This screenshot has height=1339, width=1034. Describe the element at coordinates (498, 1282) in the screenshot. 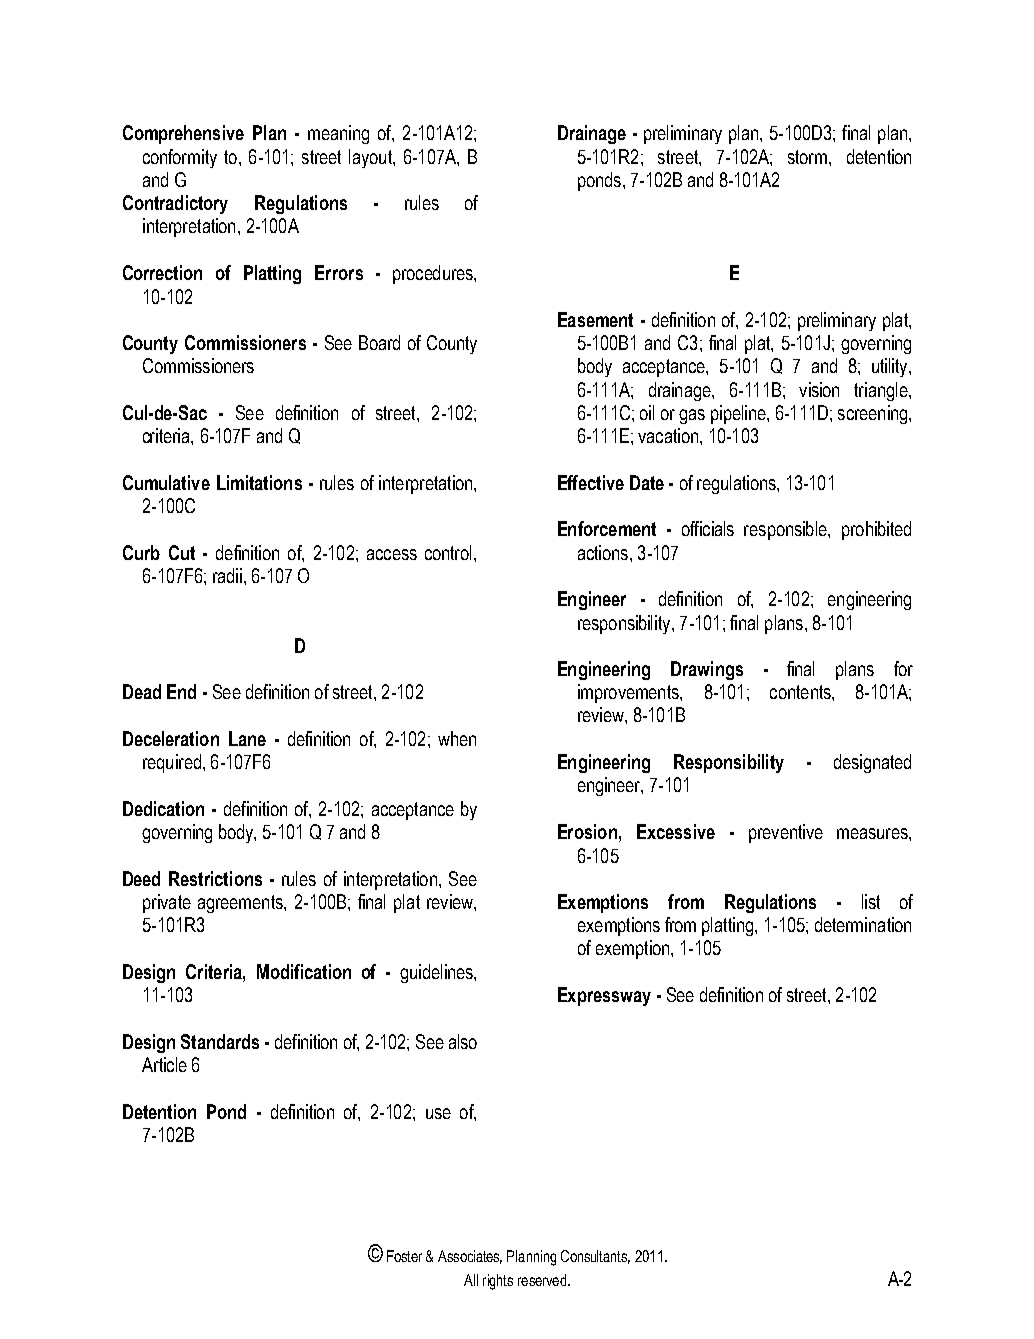

I see `rights` at that location.
